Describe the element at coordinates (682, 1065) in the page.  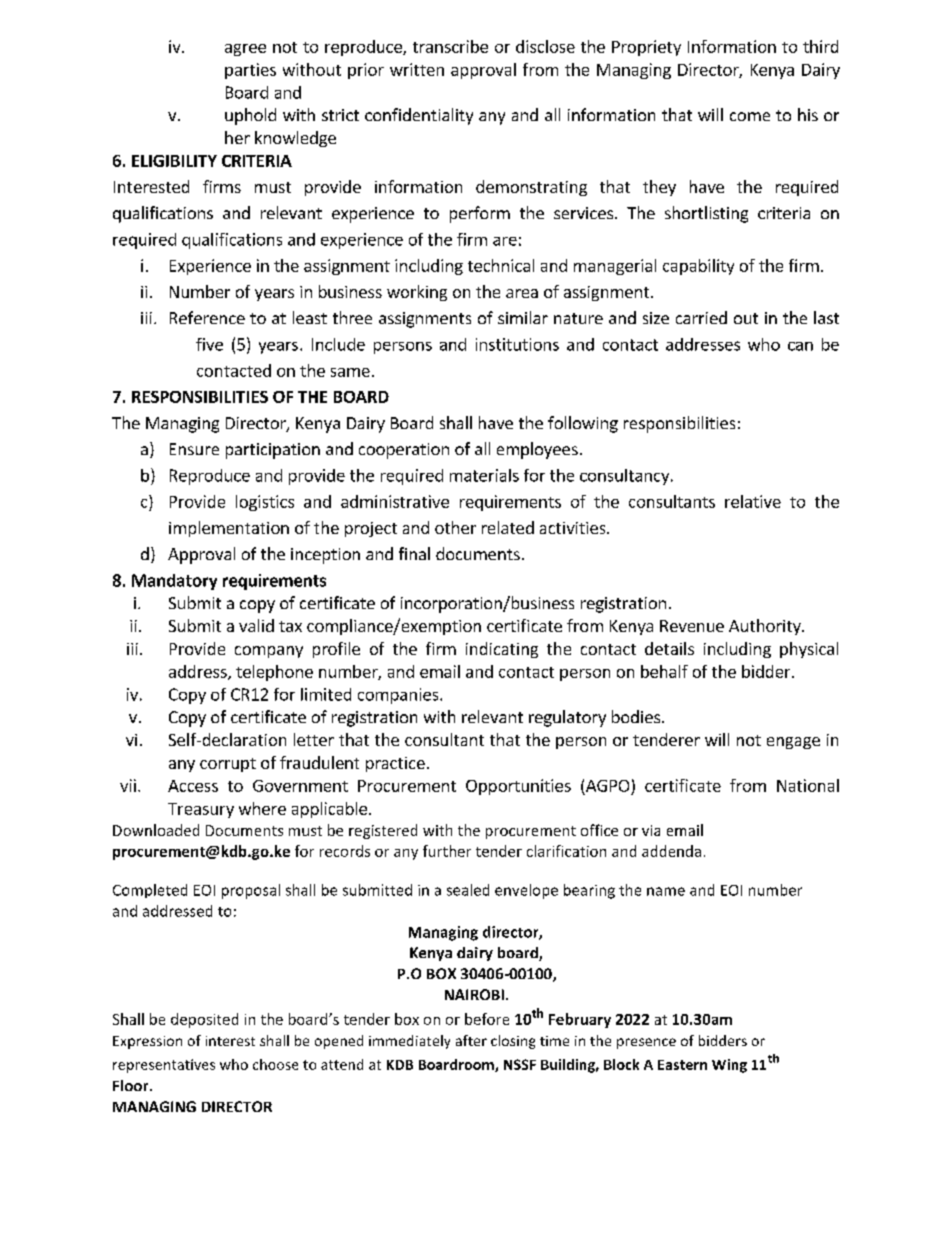
I see `Eastern` at that location.
